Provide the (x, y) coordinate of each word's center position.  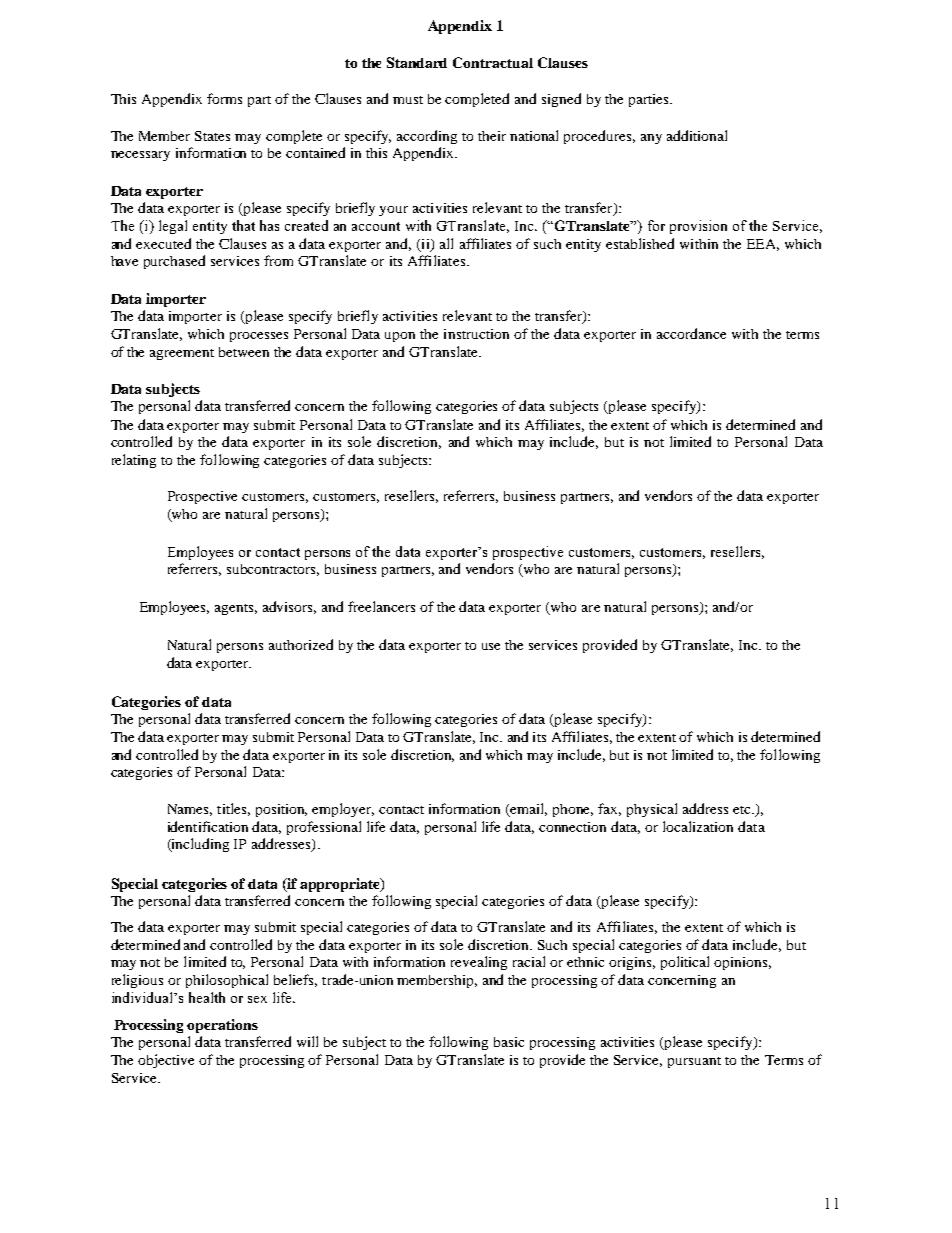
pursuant (694, 1062)
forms (224, 98)
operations (222, 1026)
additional (697, 135)
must (408, 100)
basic (509, 1042)
